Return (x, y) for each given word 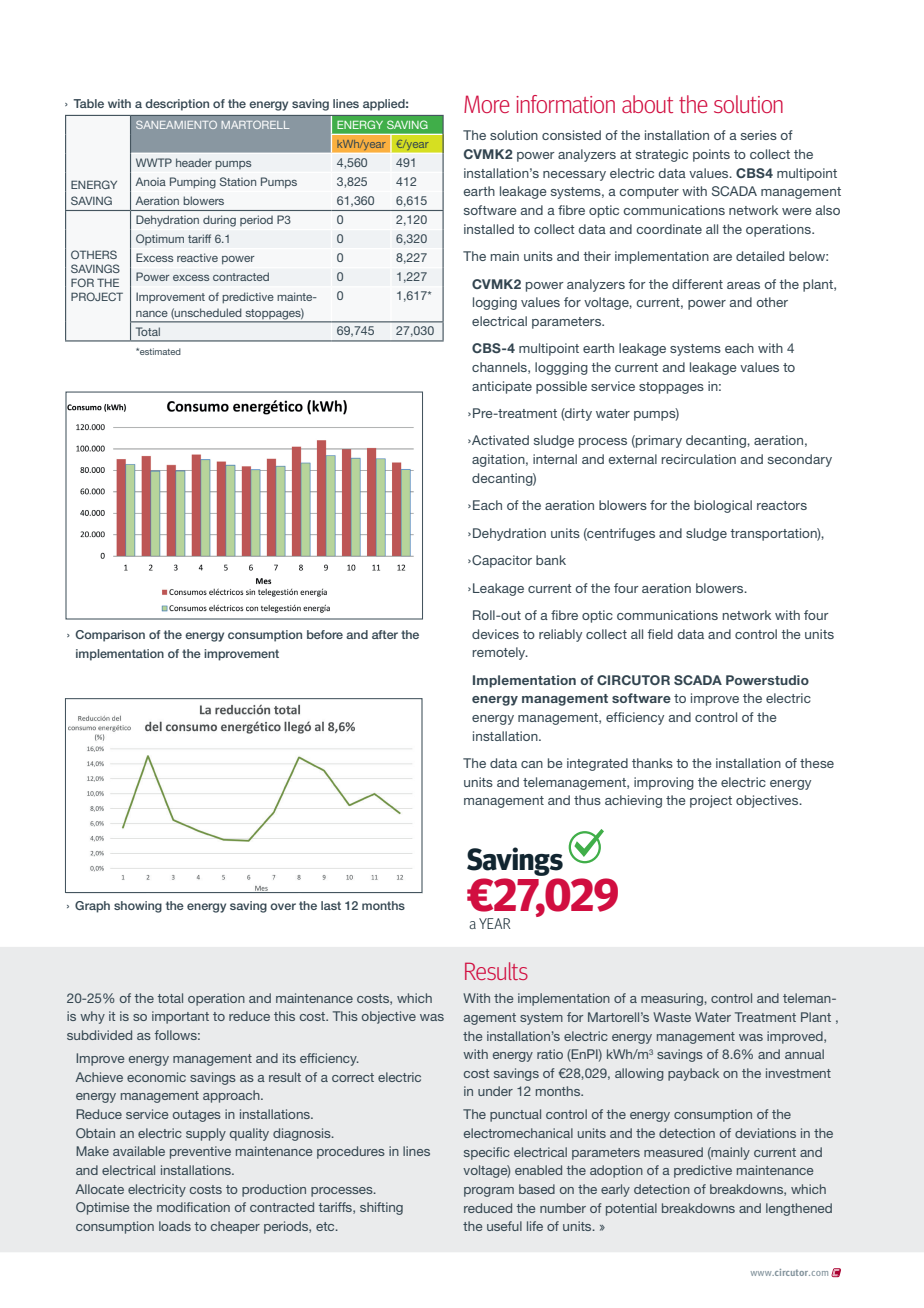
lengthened (799, 1209)
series (759, 135)
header (194, 162)
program (489, 1192)
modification (193, 1207)
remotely (500, 653)
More (487, 104)
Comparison (110, 636)
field (660, 634)
